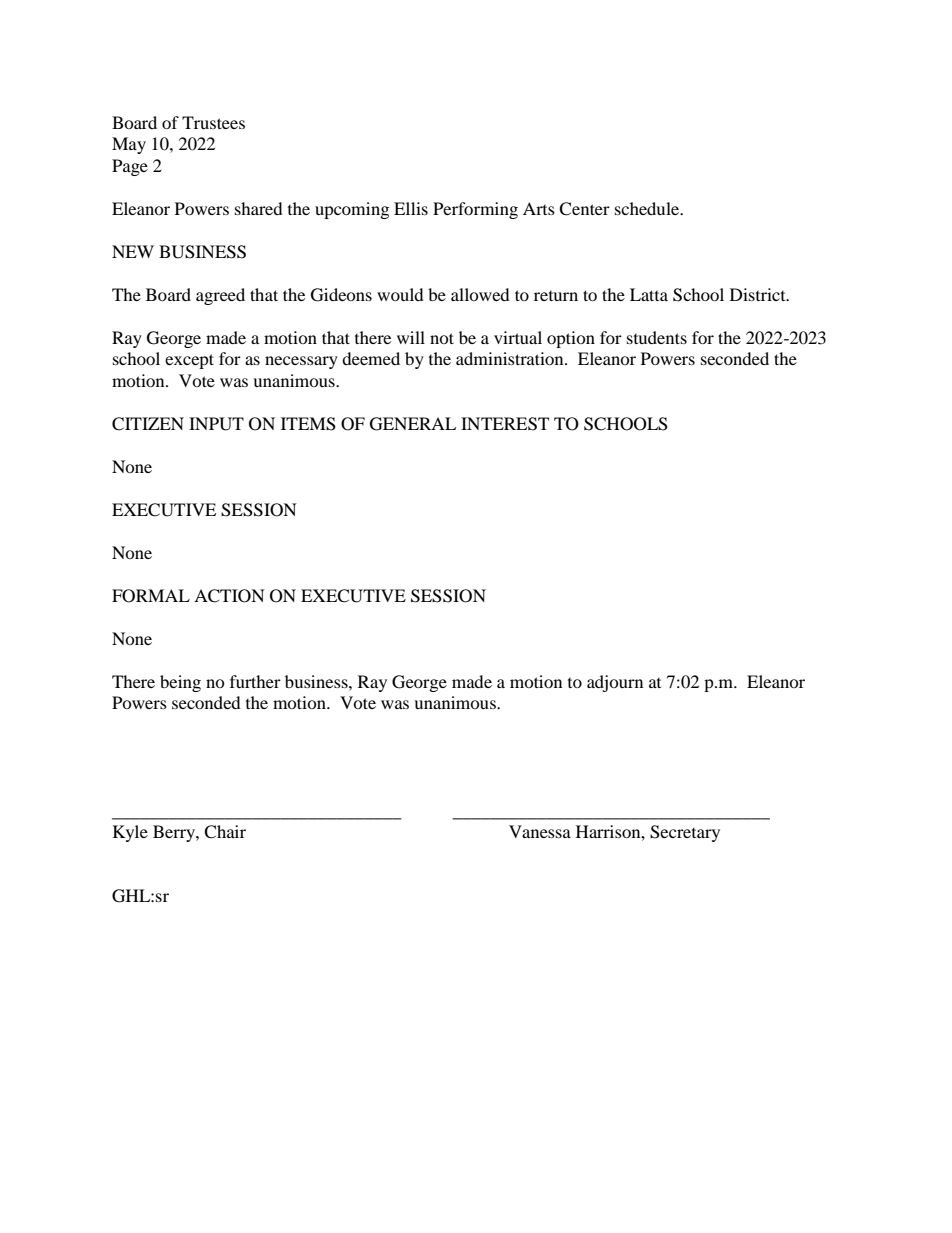 This screenshot has height=1233, width=952. I want to click on Secretary, so click(685, 833).
